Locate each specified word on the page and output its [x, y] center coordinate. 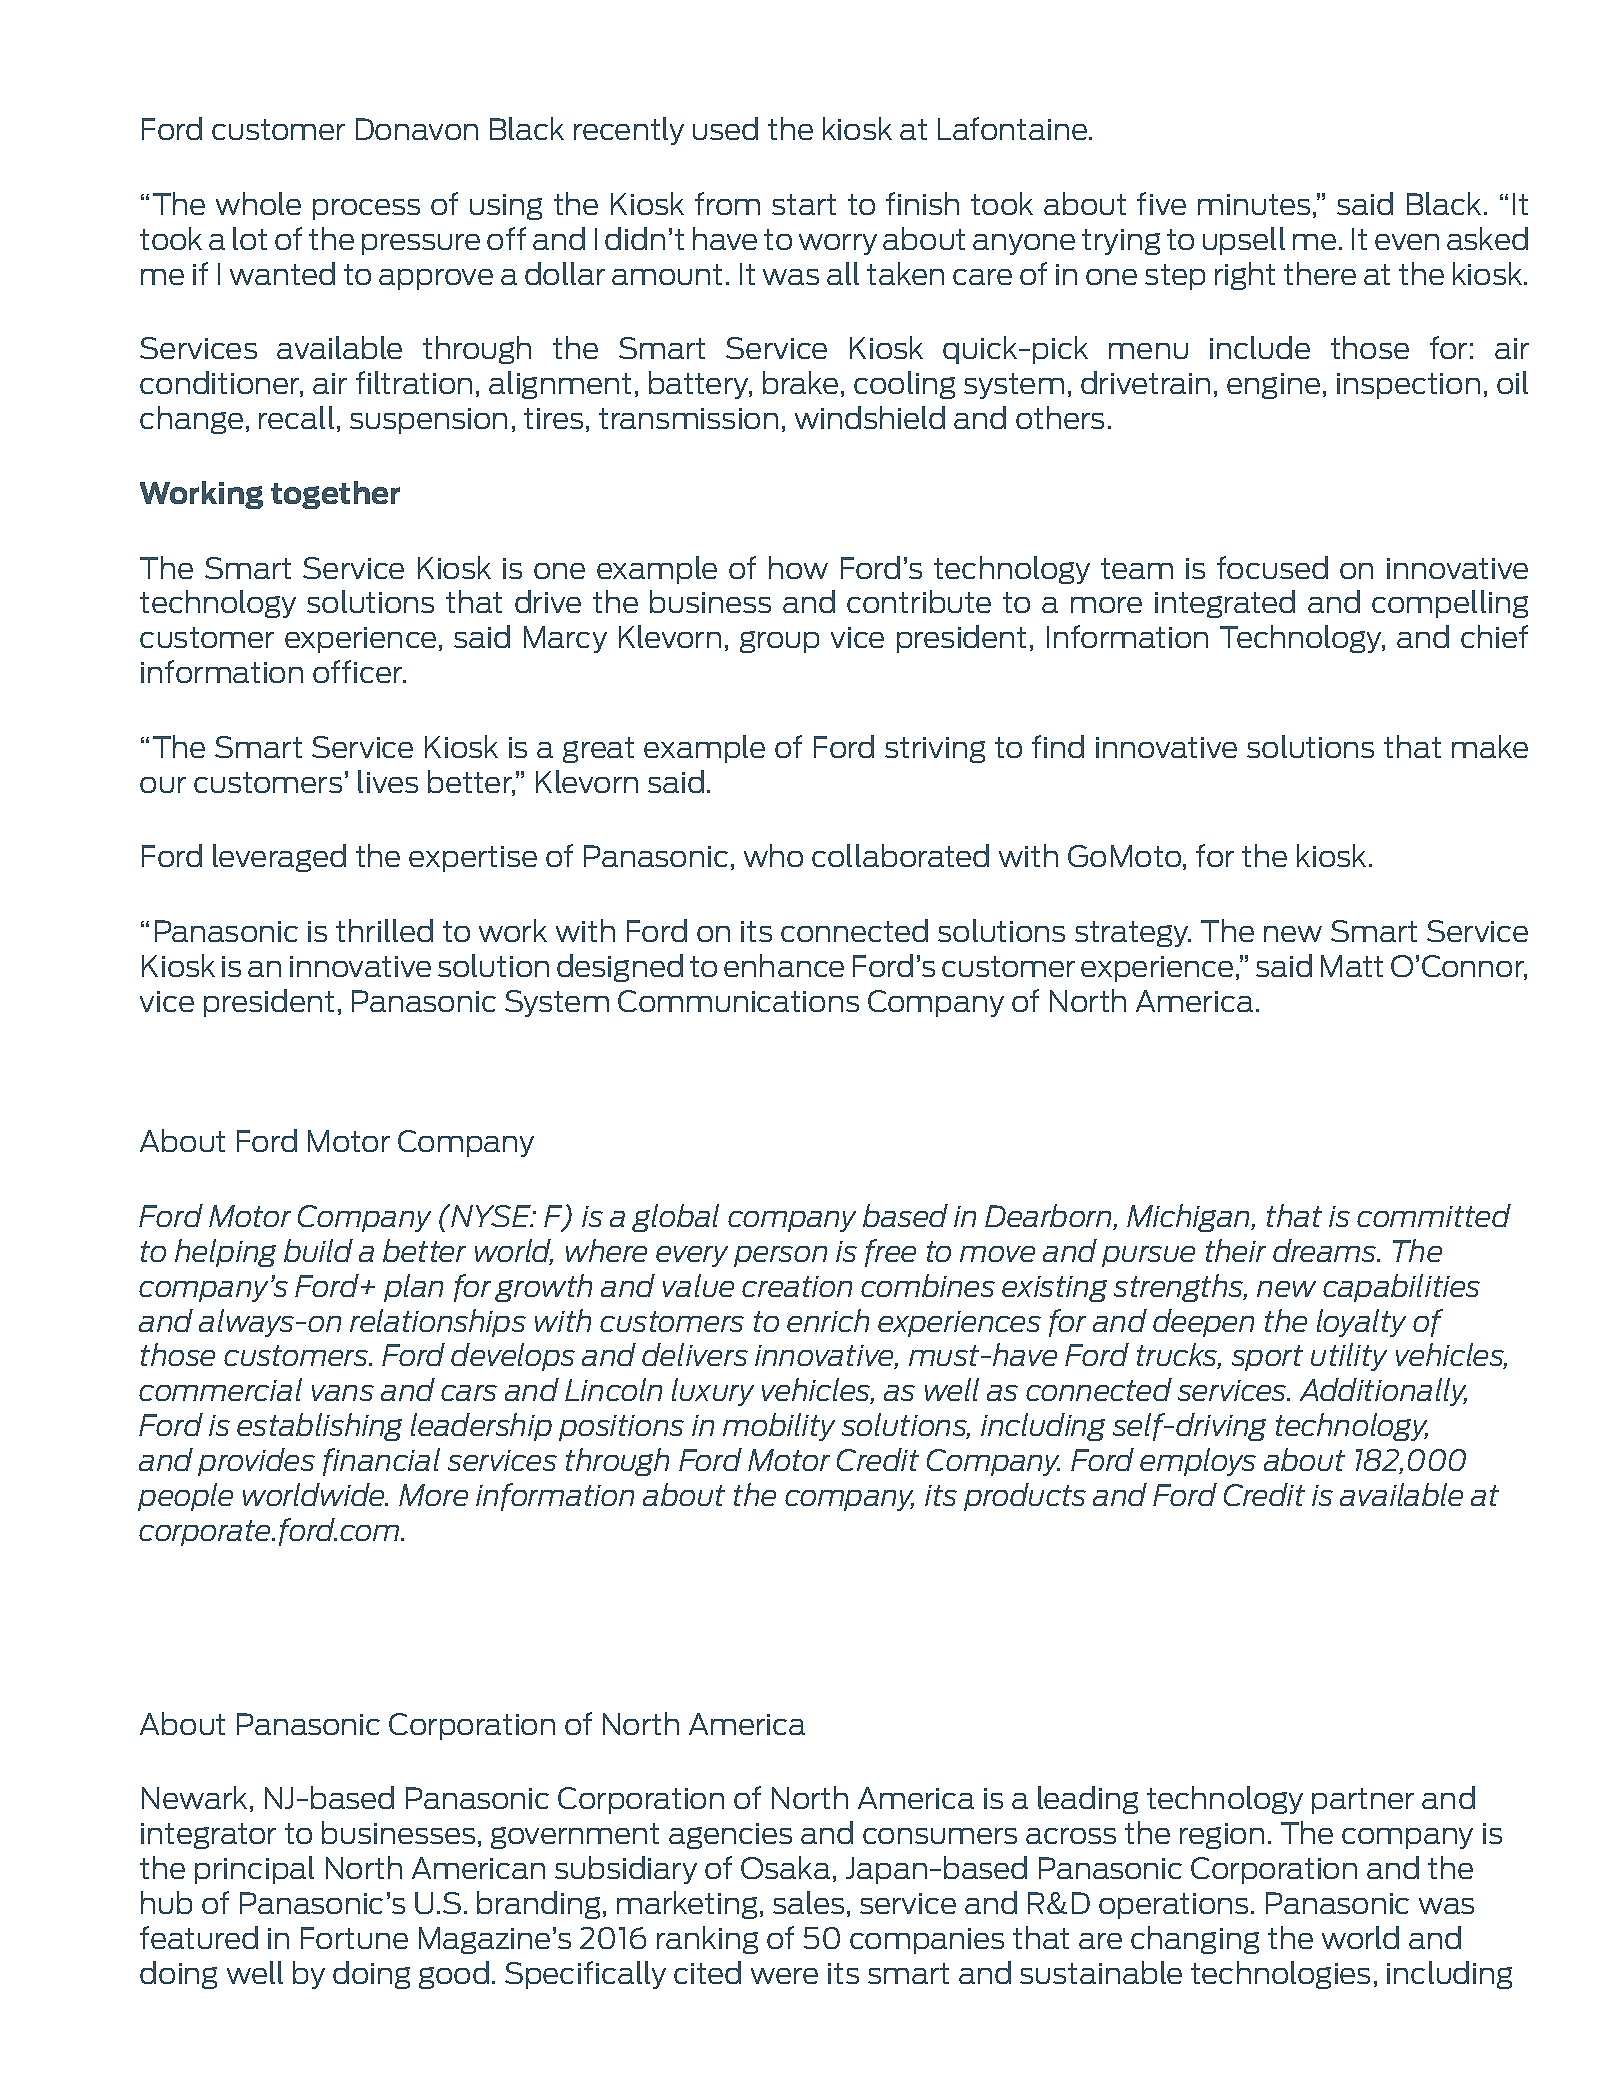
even [1407, 242]
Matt [1352, 966]
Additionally [1383, 1392]
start [804, 204]
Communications [738, 1001]
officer [359, 671]
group [779, 642]
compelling [1450, 604]
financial [381, 1462]
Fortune [354, 1938]
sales [808, 1902]
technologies [1280, 1975]
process [366, 209]
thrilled [384, 930]
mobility [779, 1427]
